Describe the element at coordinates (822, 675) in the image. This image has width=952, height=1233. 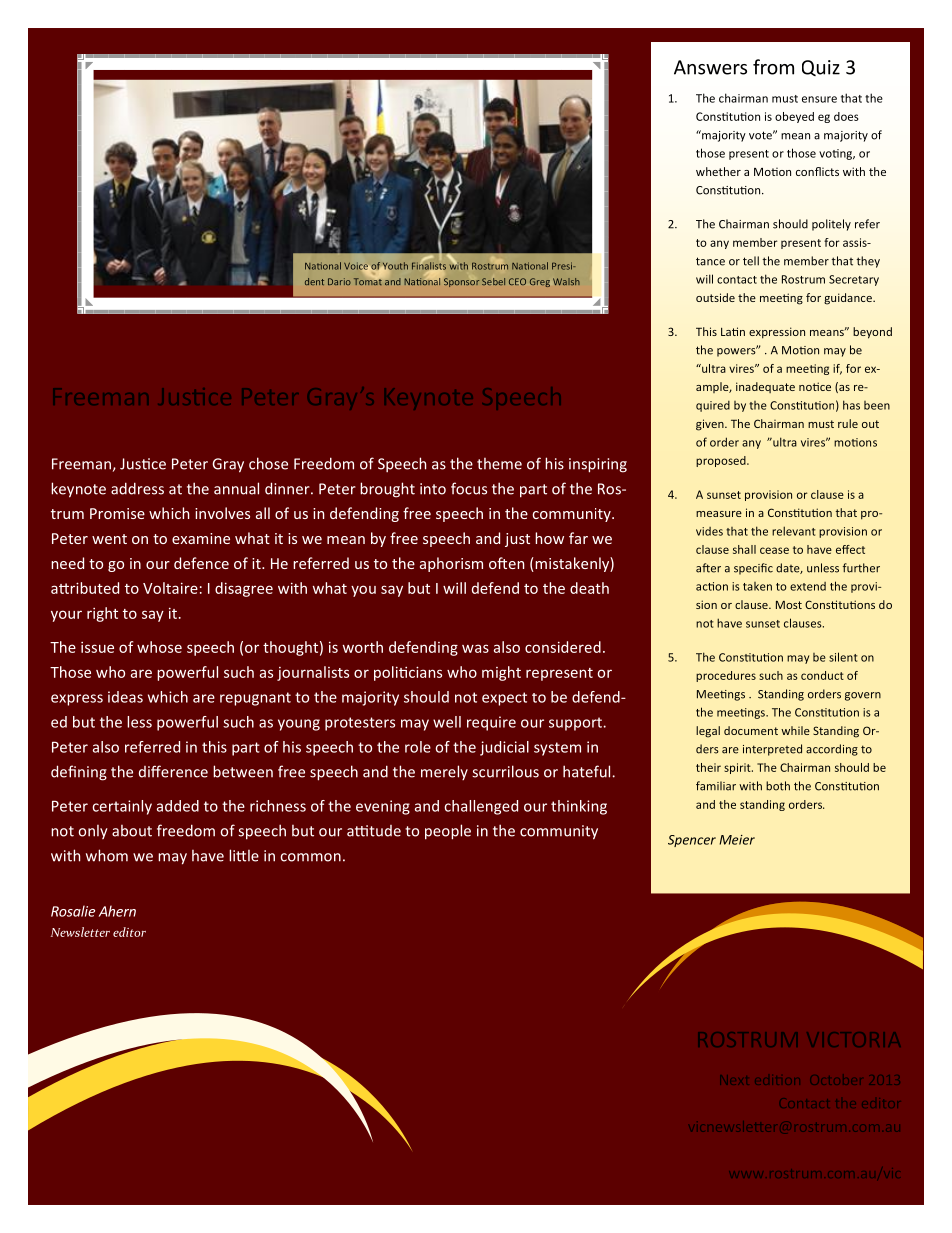
I see `conduct` at that location.
